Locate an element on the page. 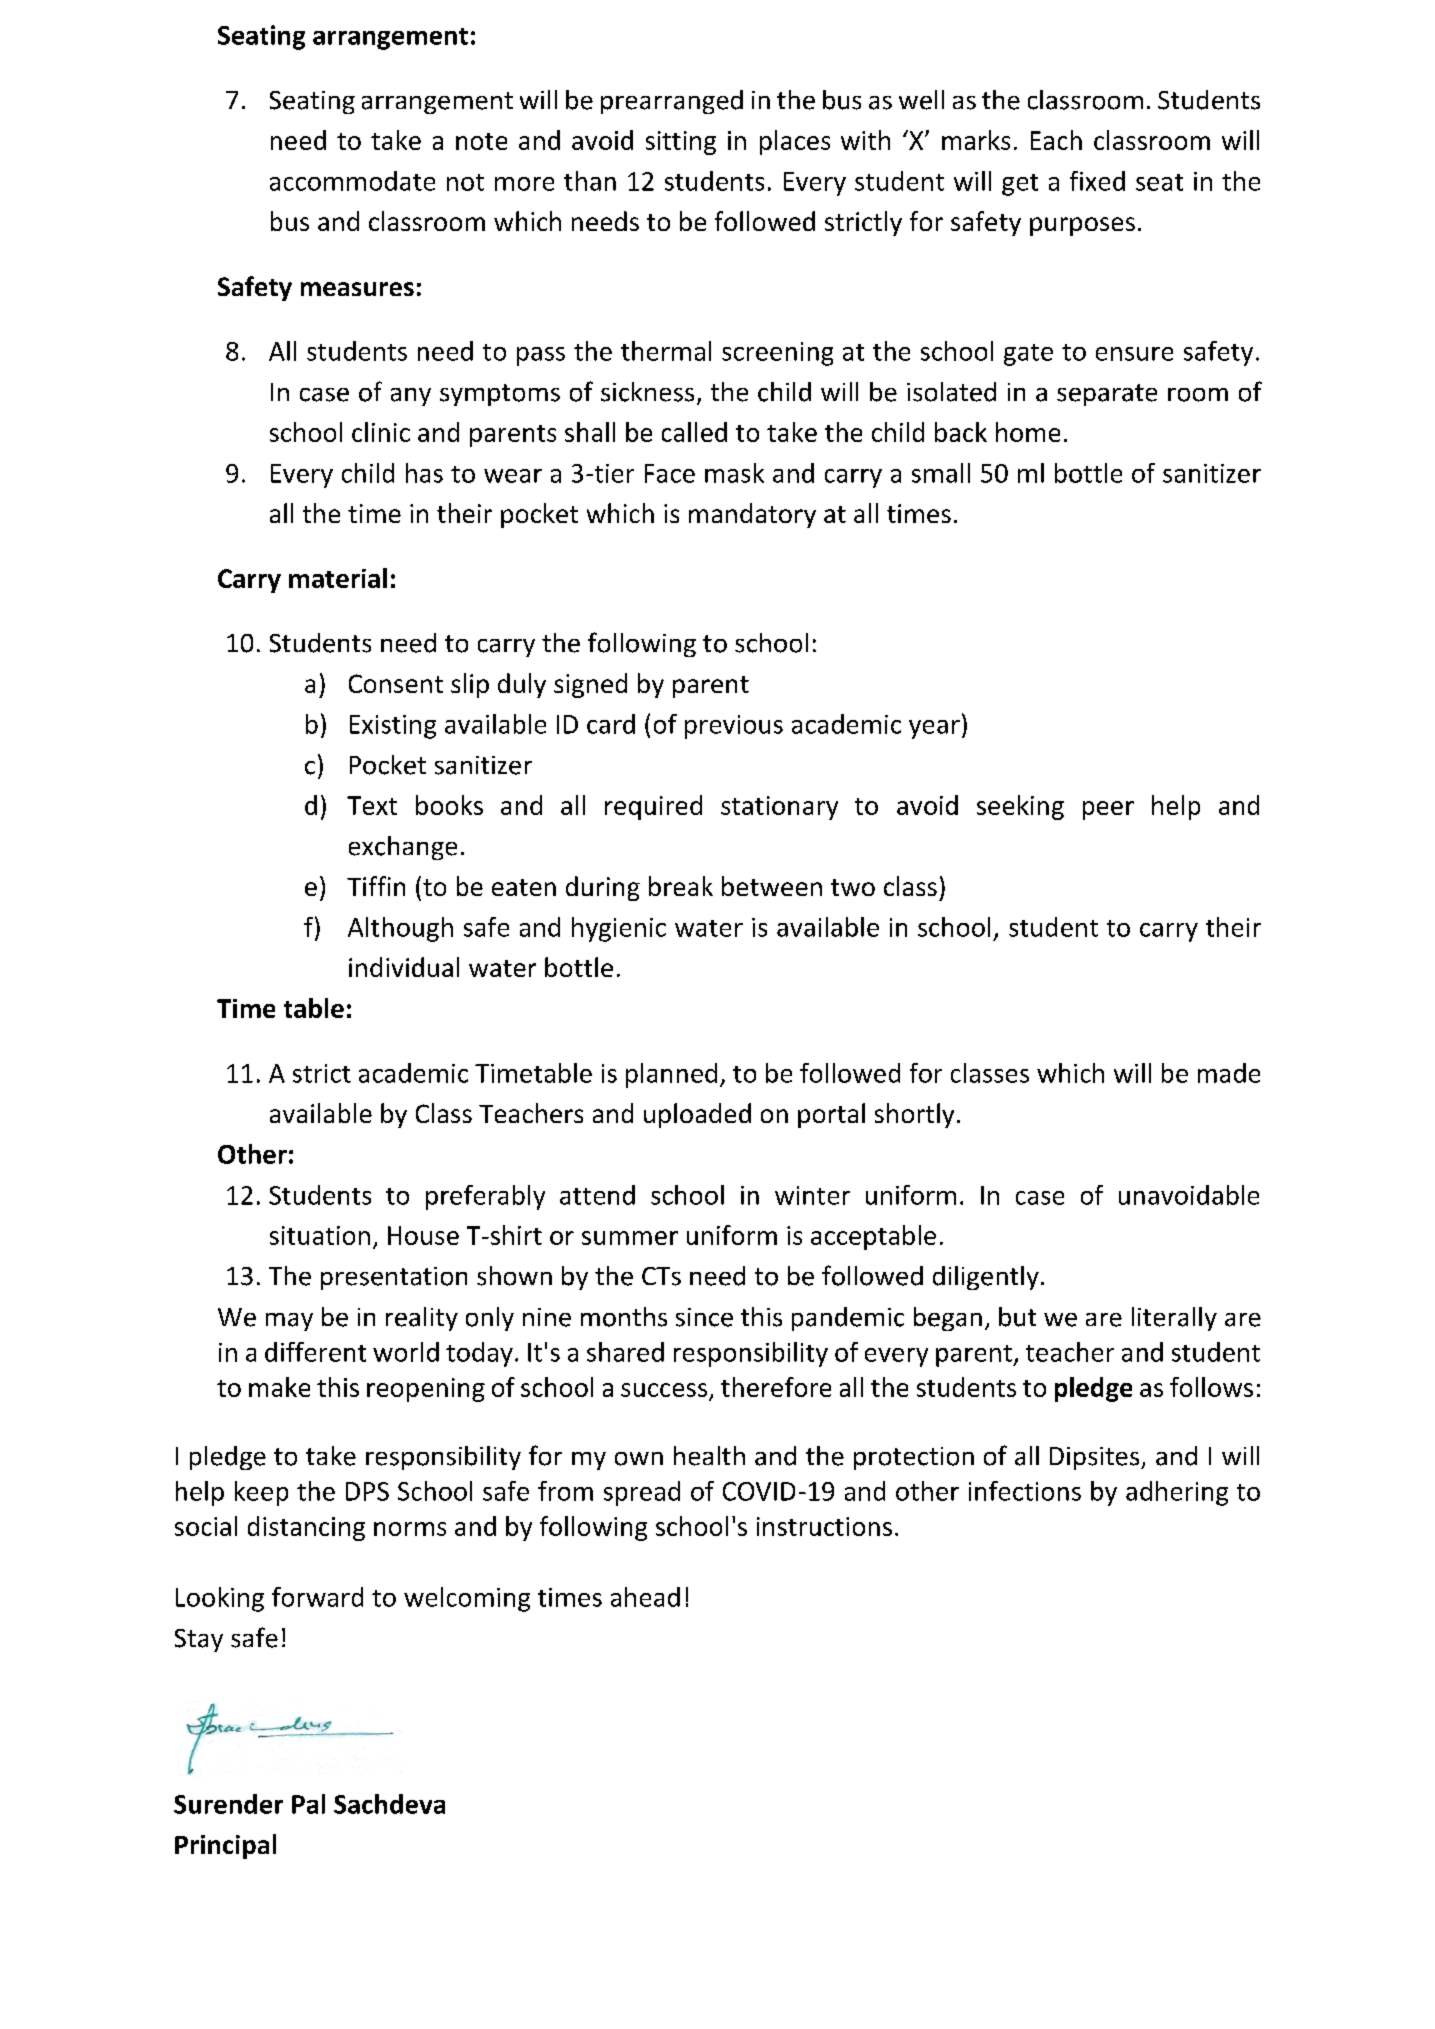 This image has width=1435, height=2029. ahead is located at coordinates (645, 1597).
